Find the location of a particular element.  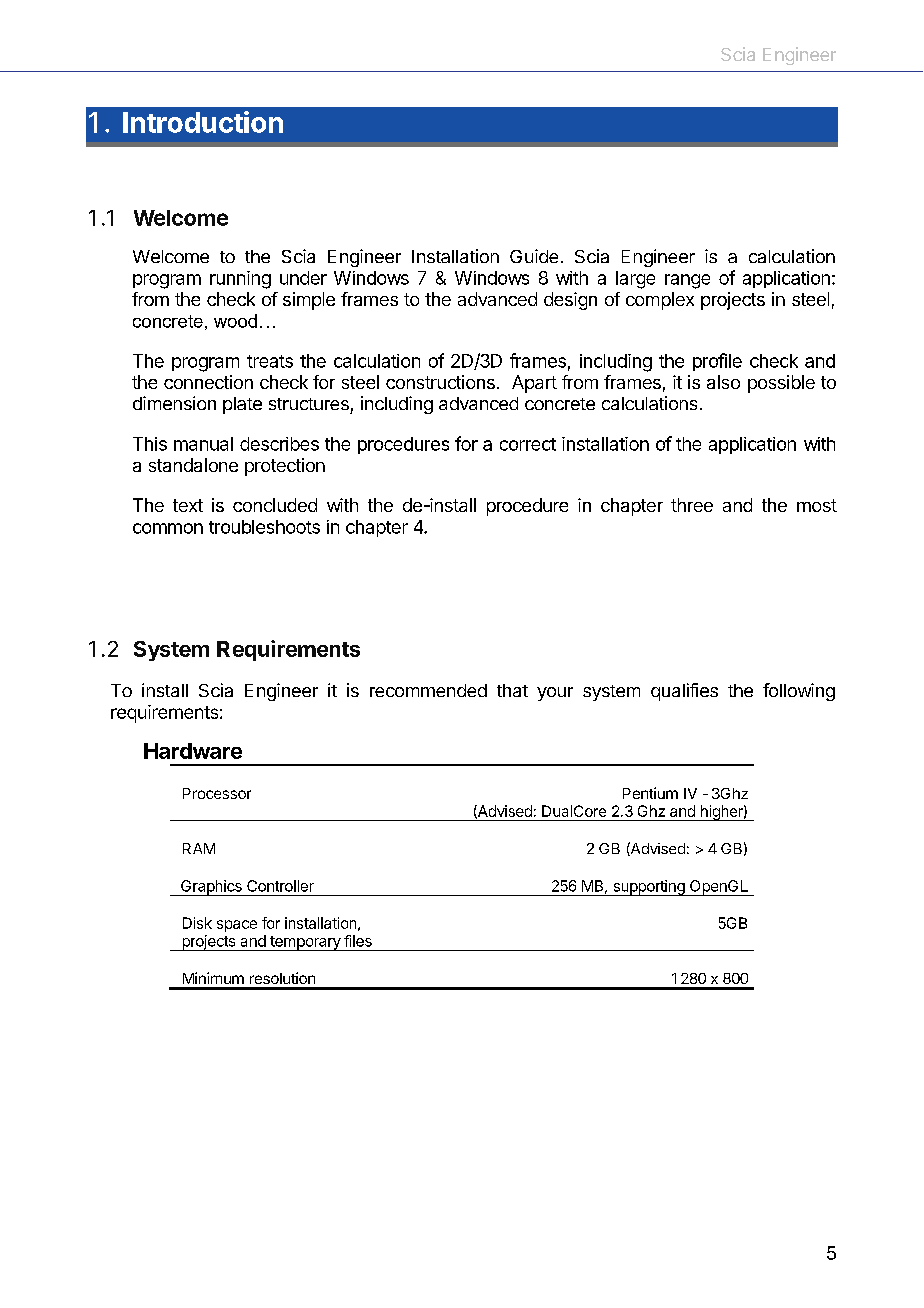

Pentium is located at coordinates (650, 793).
